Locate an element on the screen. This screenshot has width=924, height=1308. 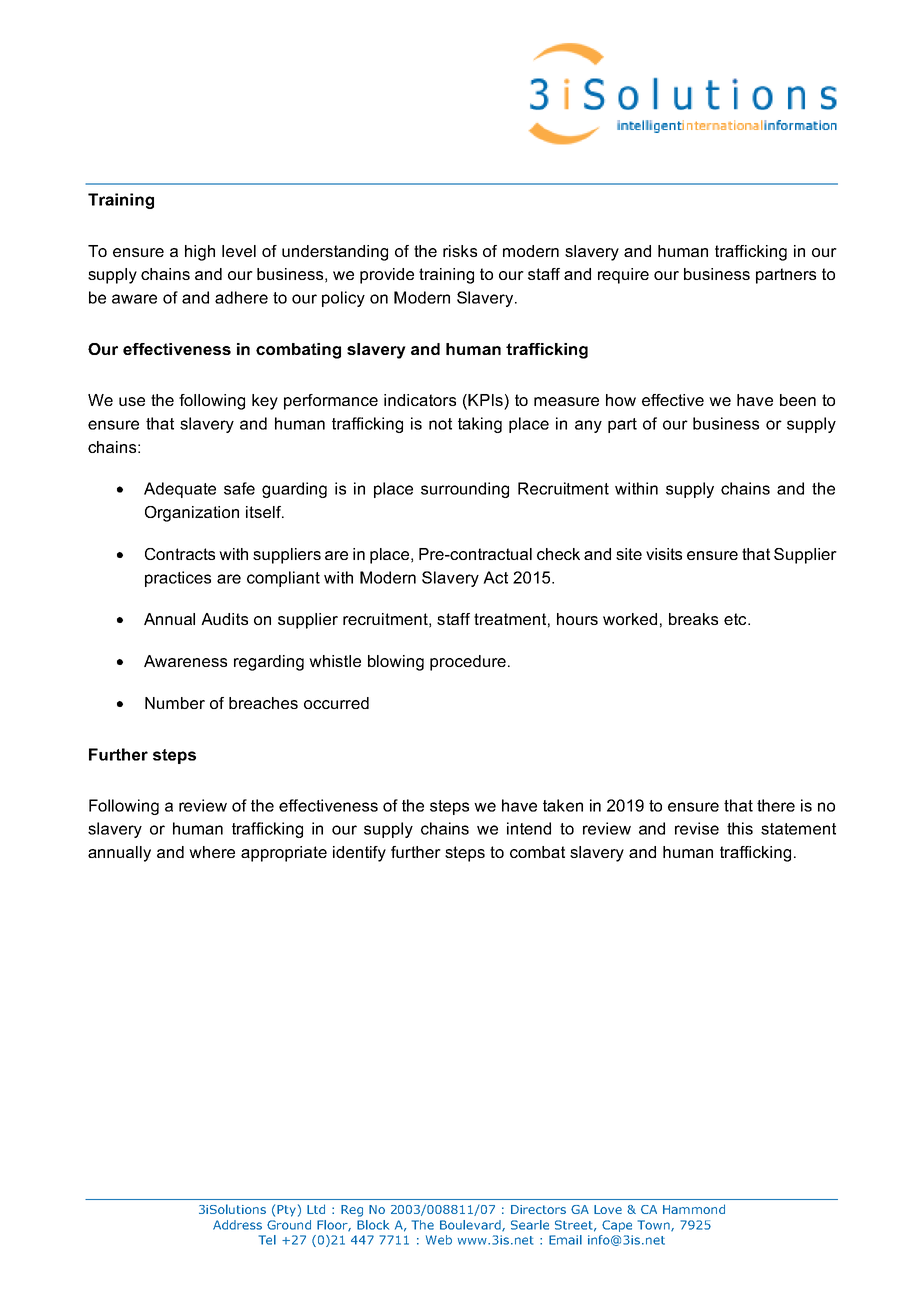
identify is located at coordinates (359, 854).
